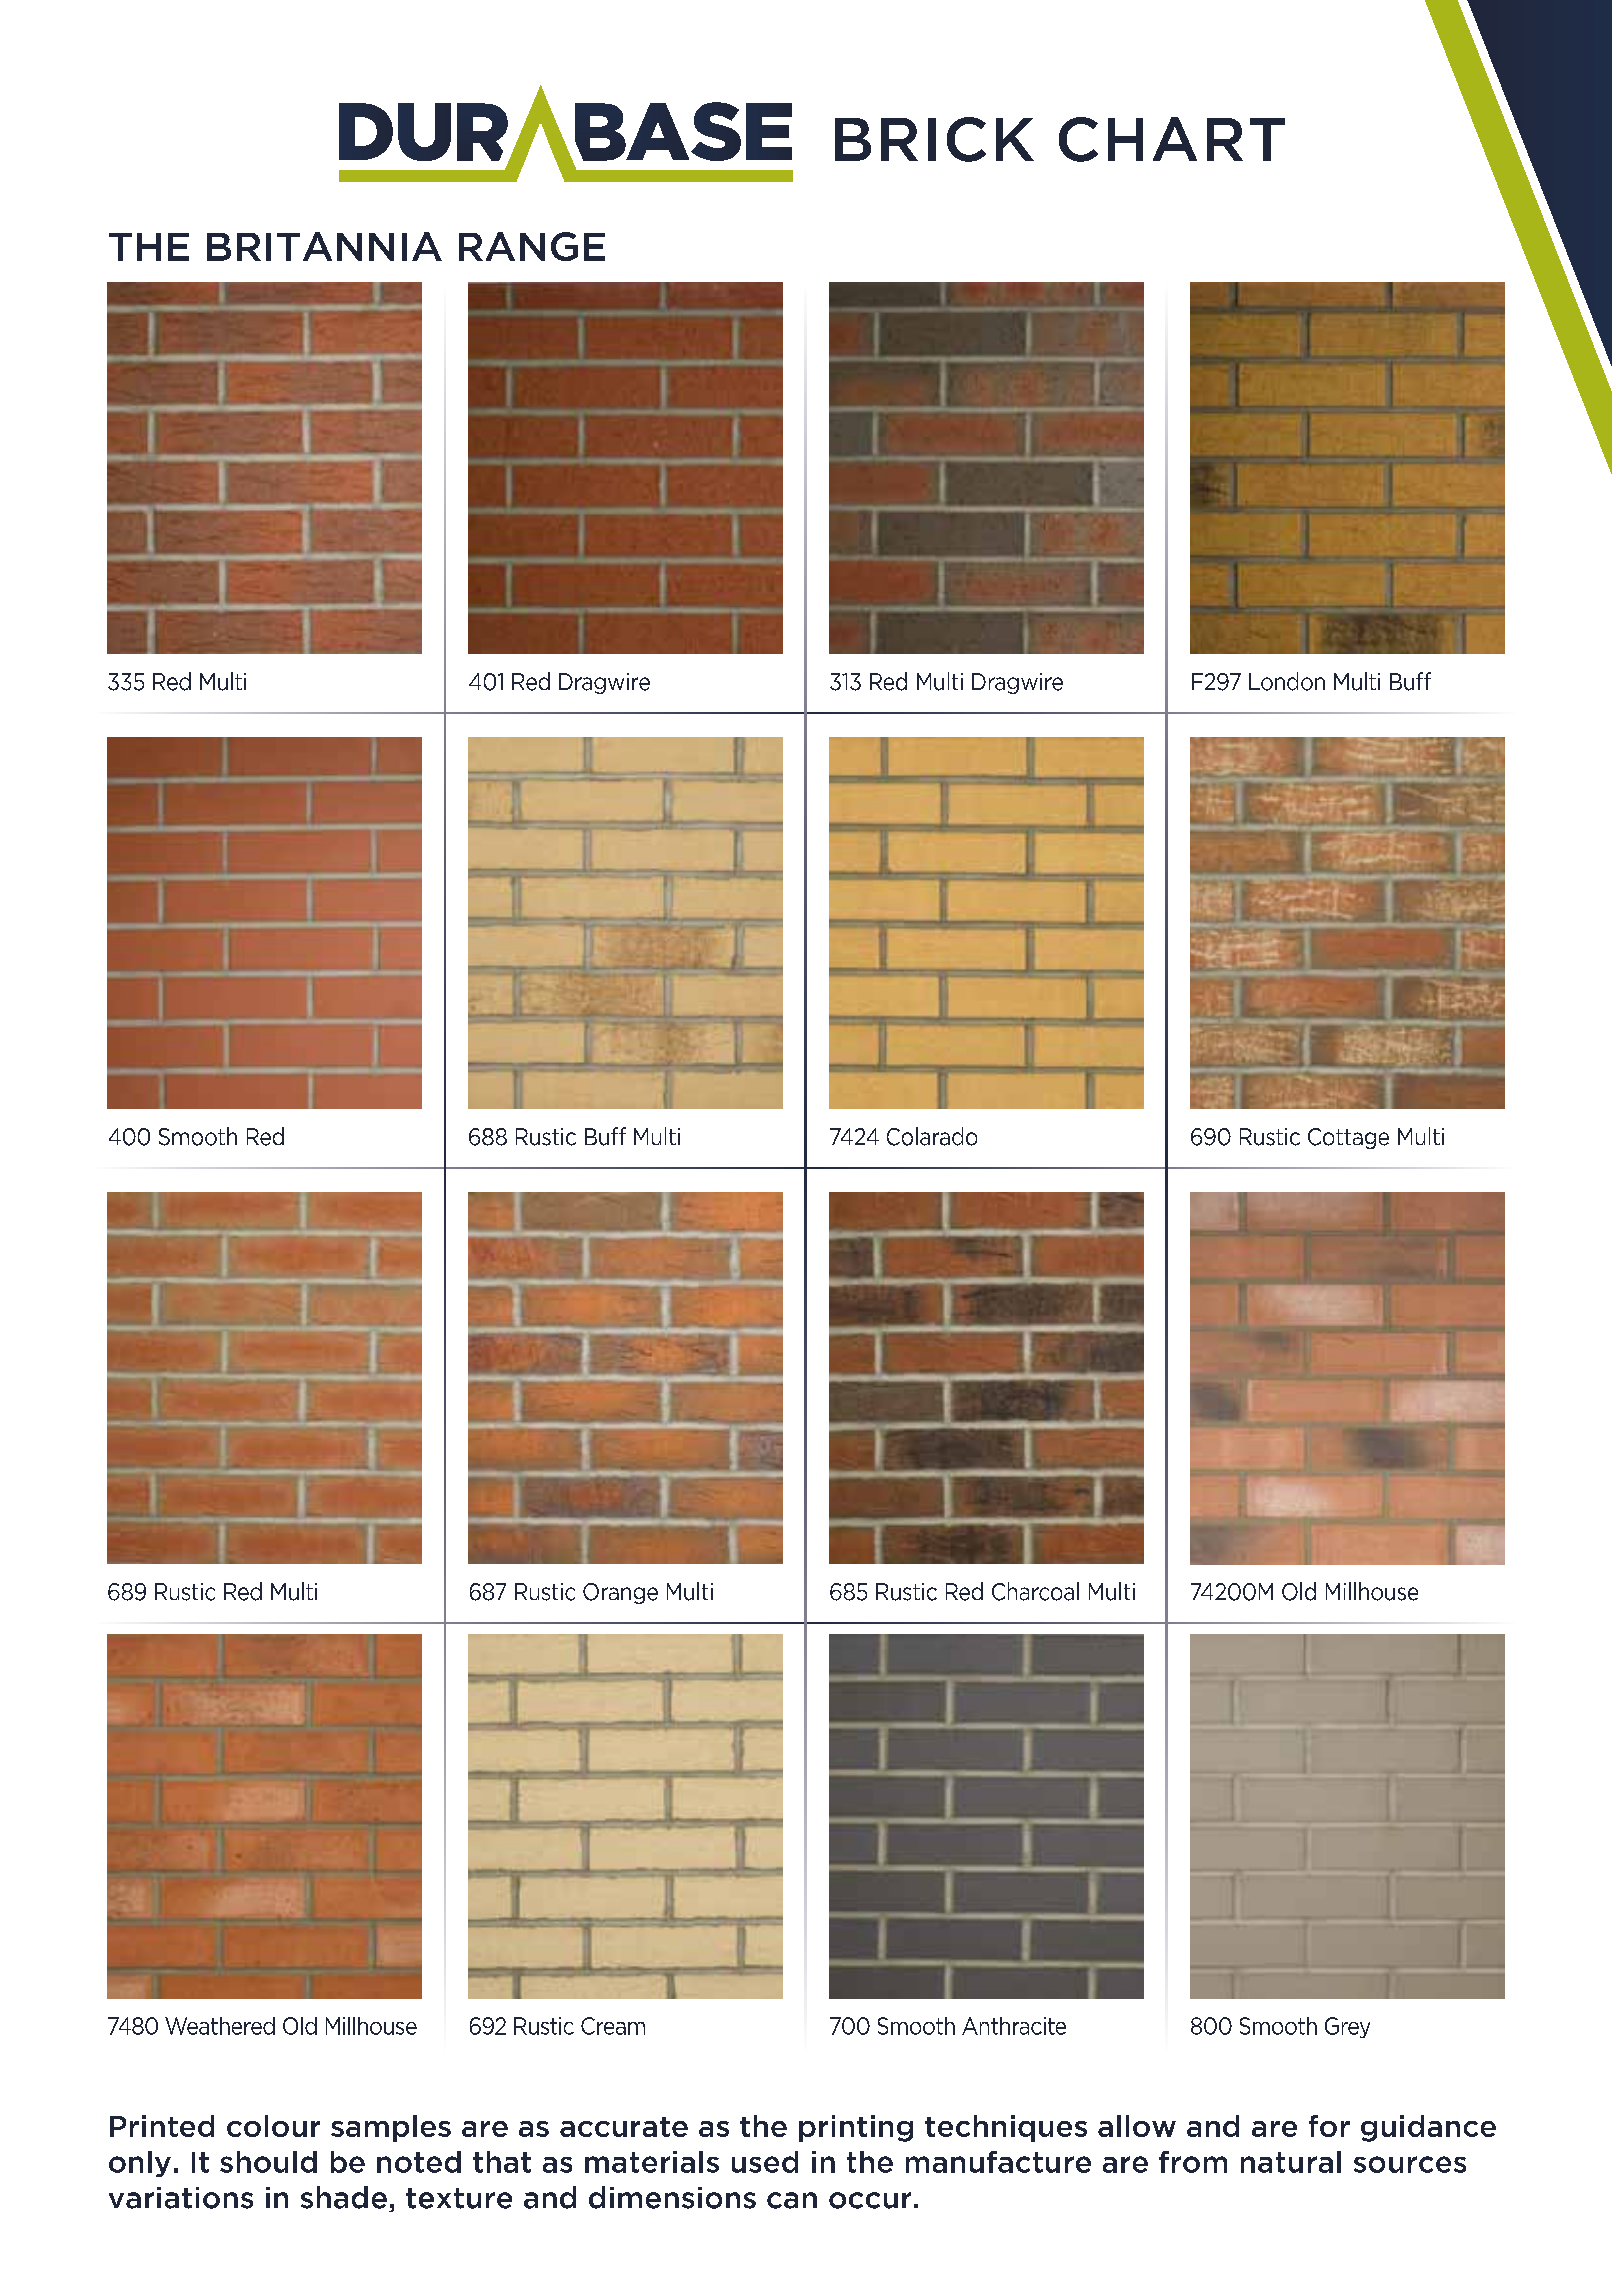 This screenshot has height=2280, width=1612. I want to click on used, so click(765, 2162).
